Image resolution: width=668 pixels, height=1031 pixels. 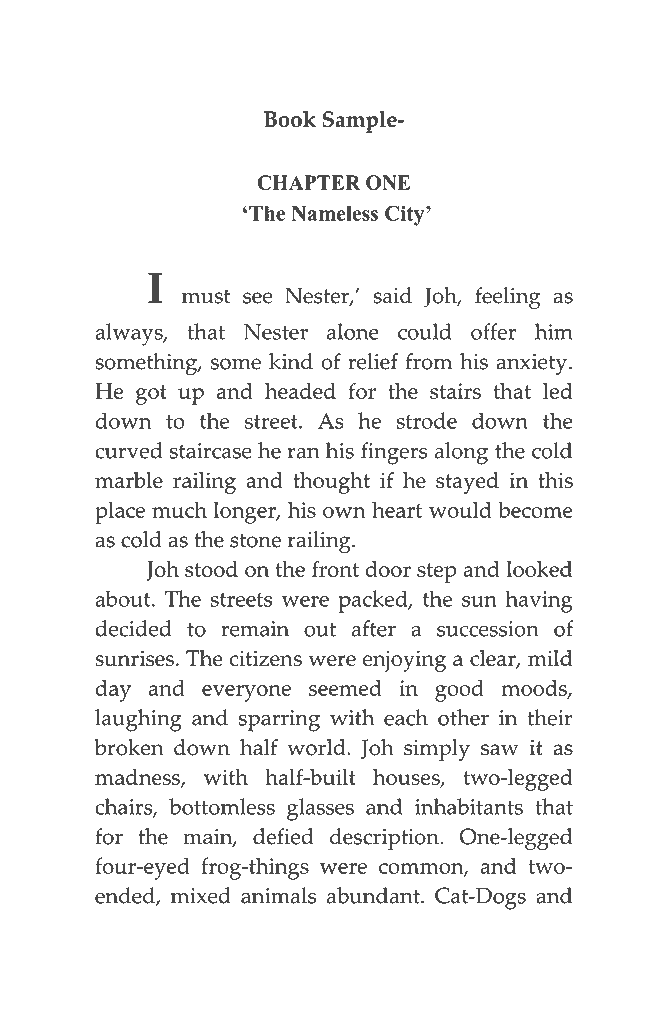 What do you see at coordinates (222, 806) in the screenshot?
I see `bottomless` at bounding box center [222, 806].
